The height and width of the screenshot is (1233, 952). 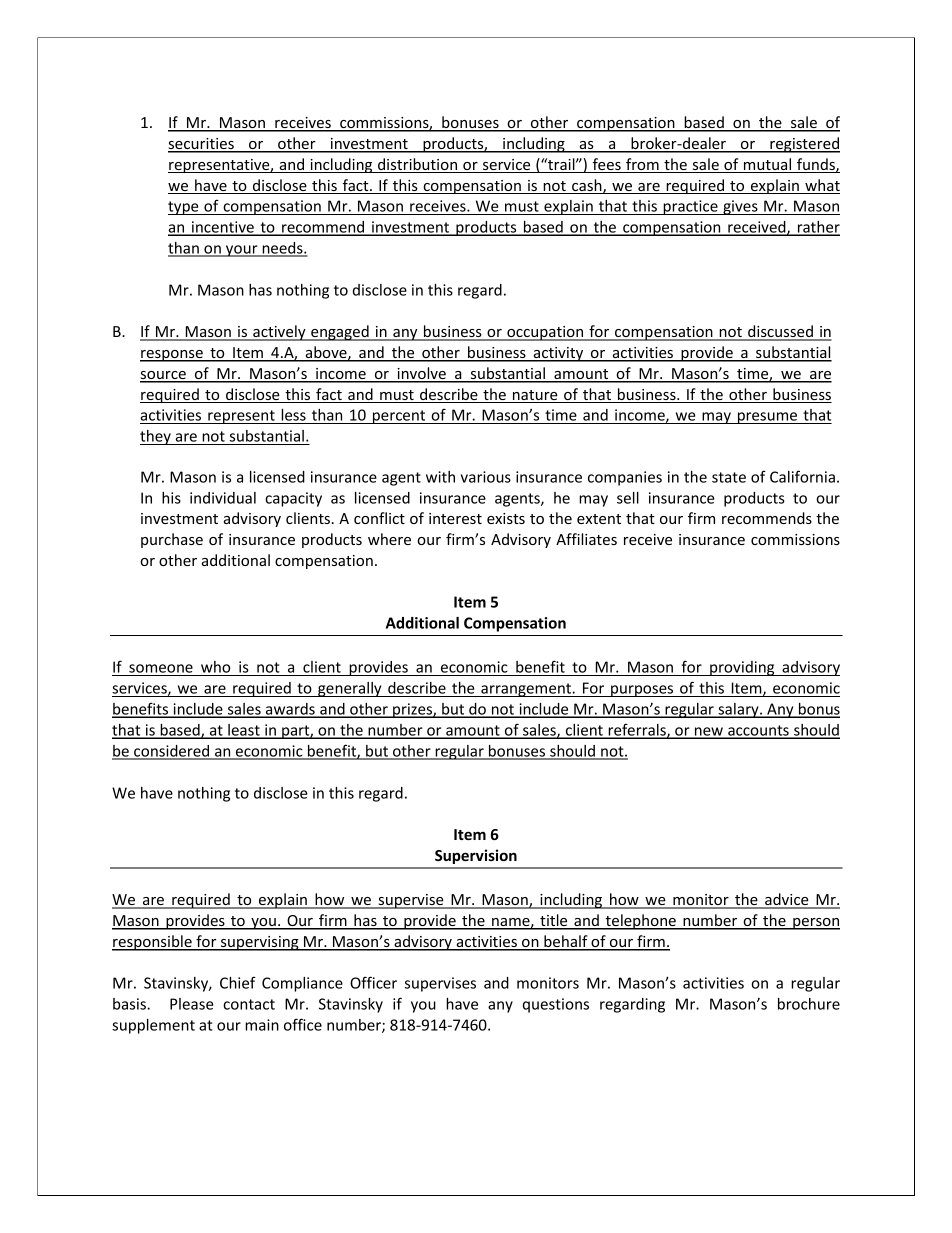 I want to click on source, so click(x=164, y=376).
